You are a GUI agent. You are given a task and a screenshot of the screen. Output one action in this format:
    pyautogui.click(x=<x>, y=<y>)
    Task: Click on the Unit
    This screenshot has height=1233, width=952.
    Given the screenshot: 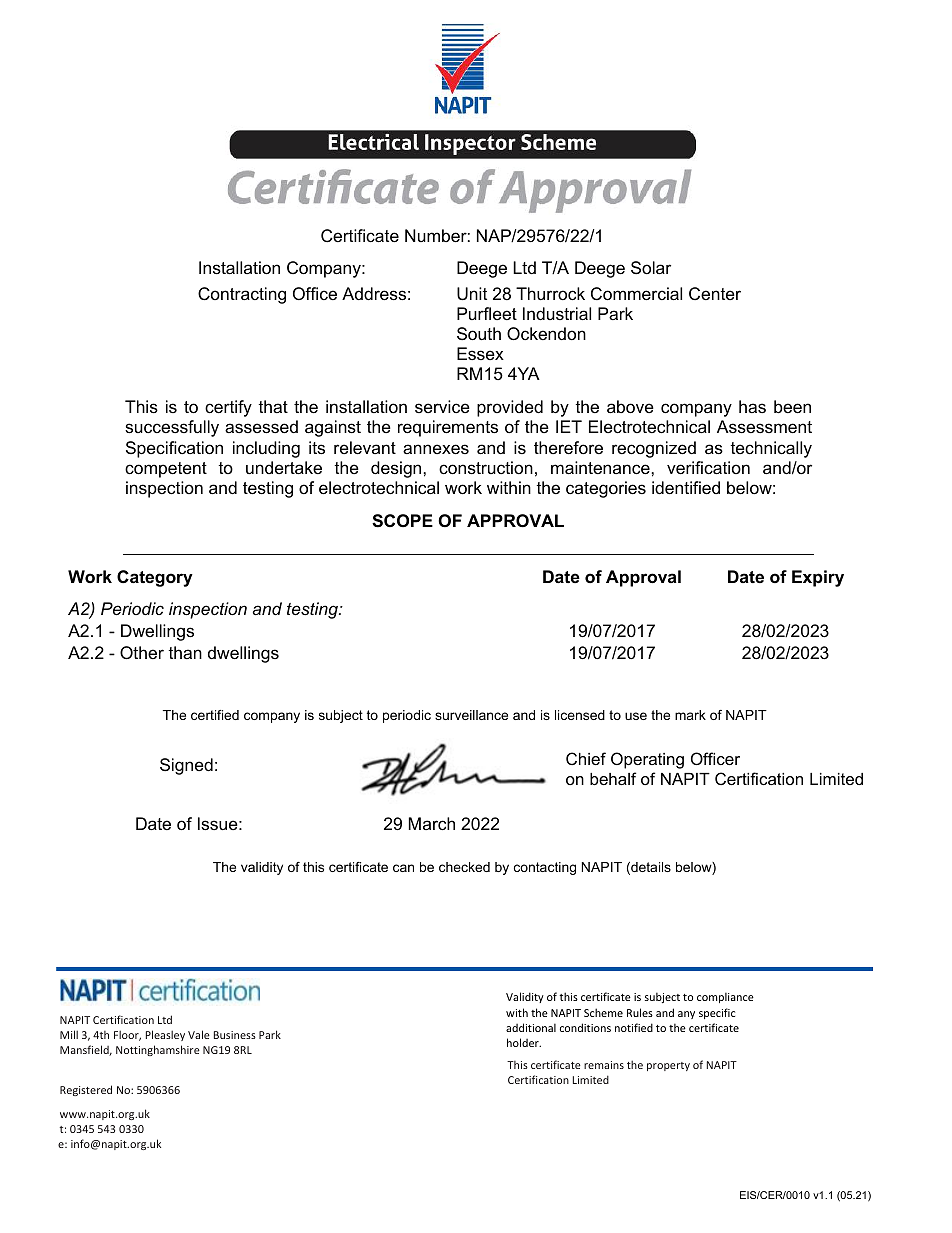 What is the action you would take?
    pyautogui.click(x=472, y=294)
